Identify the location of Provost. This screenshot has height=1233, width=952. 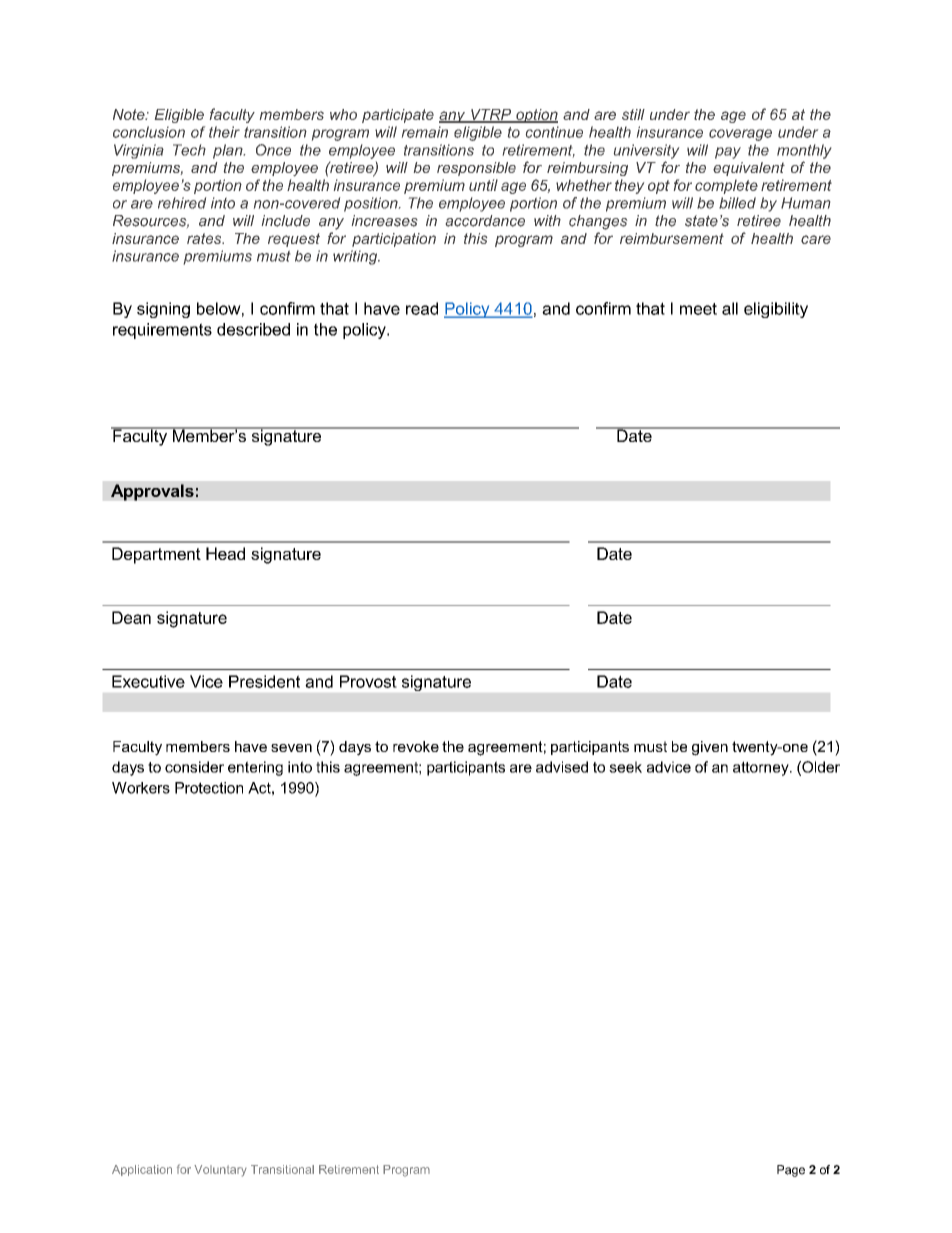
(368, 681).
